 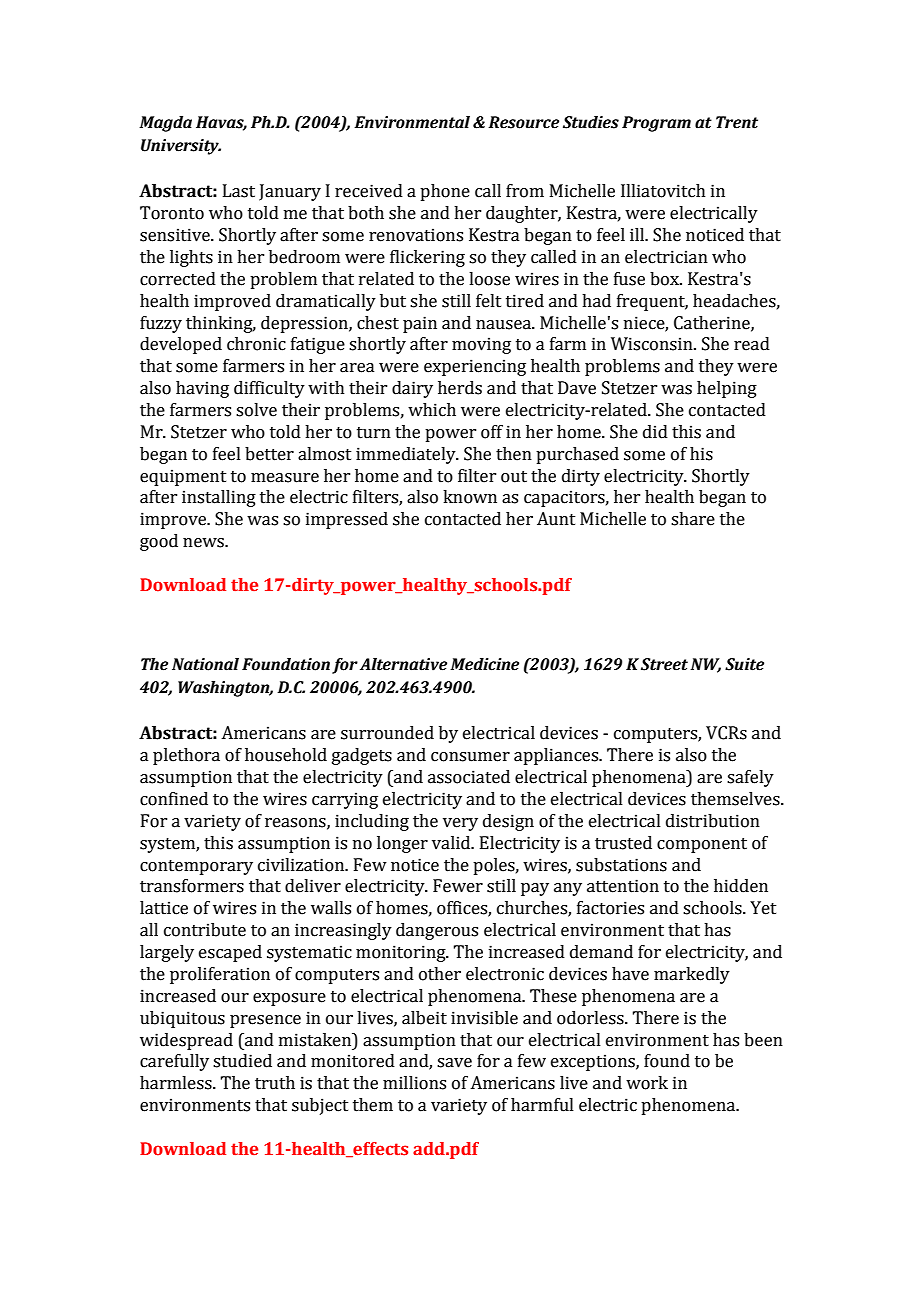 I want to click on Street, so click(x=664, y=664).
